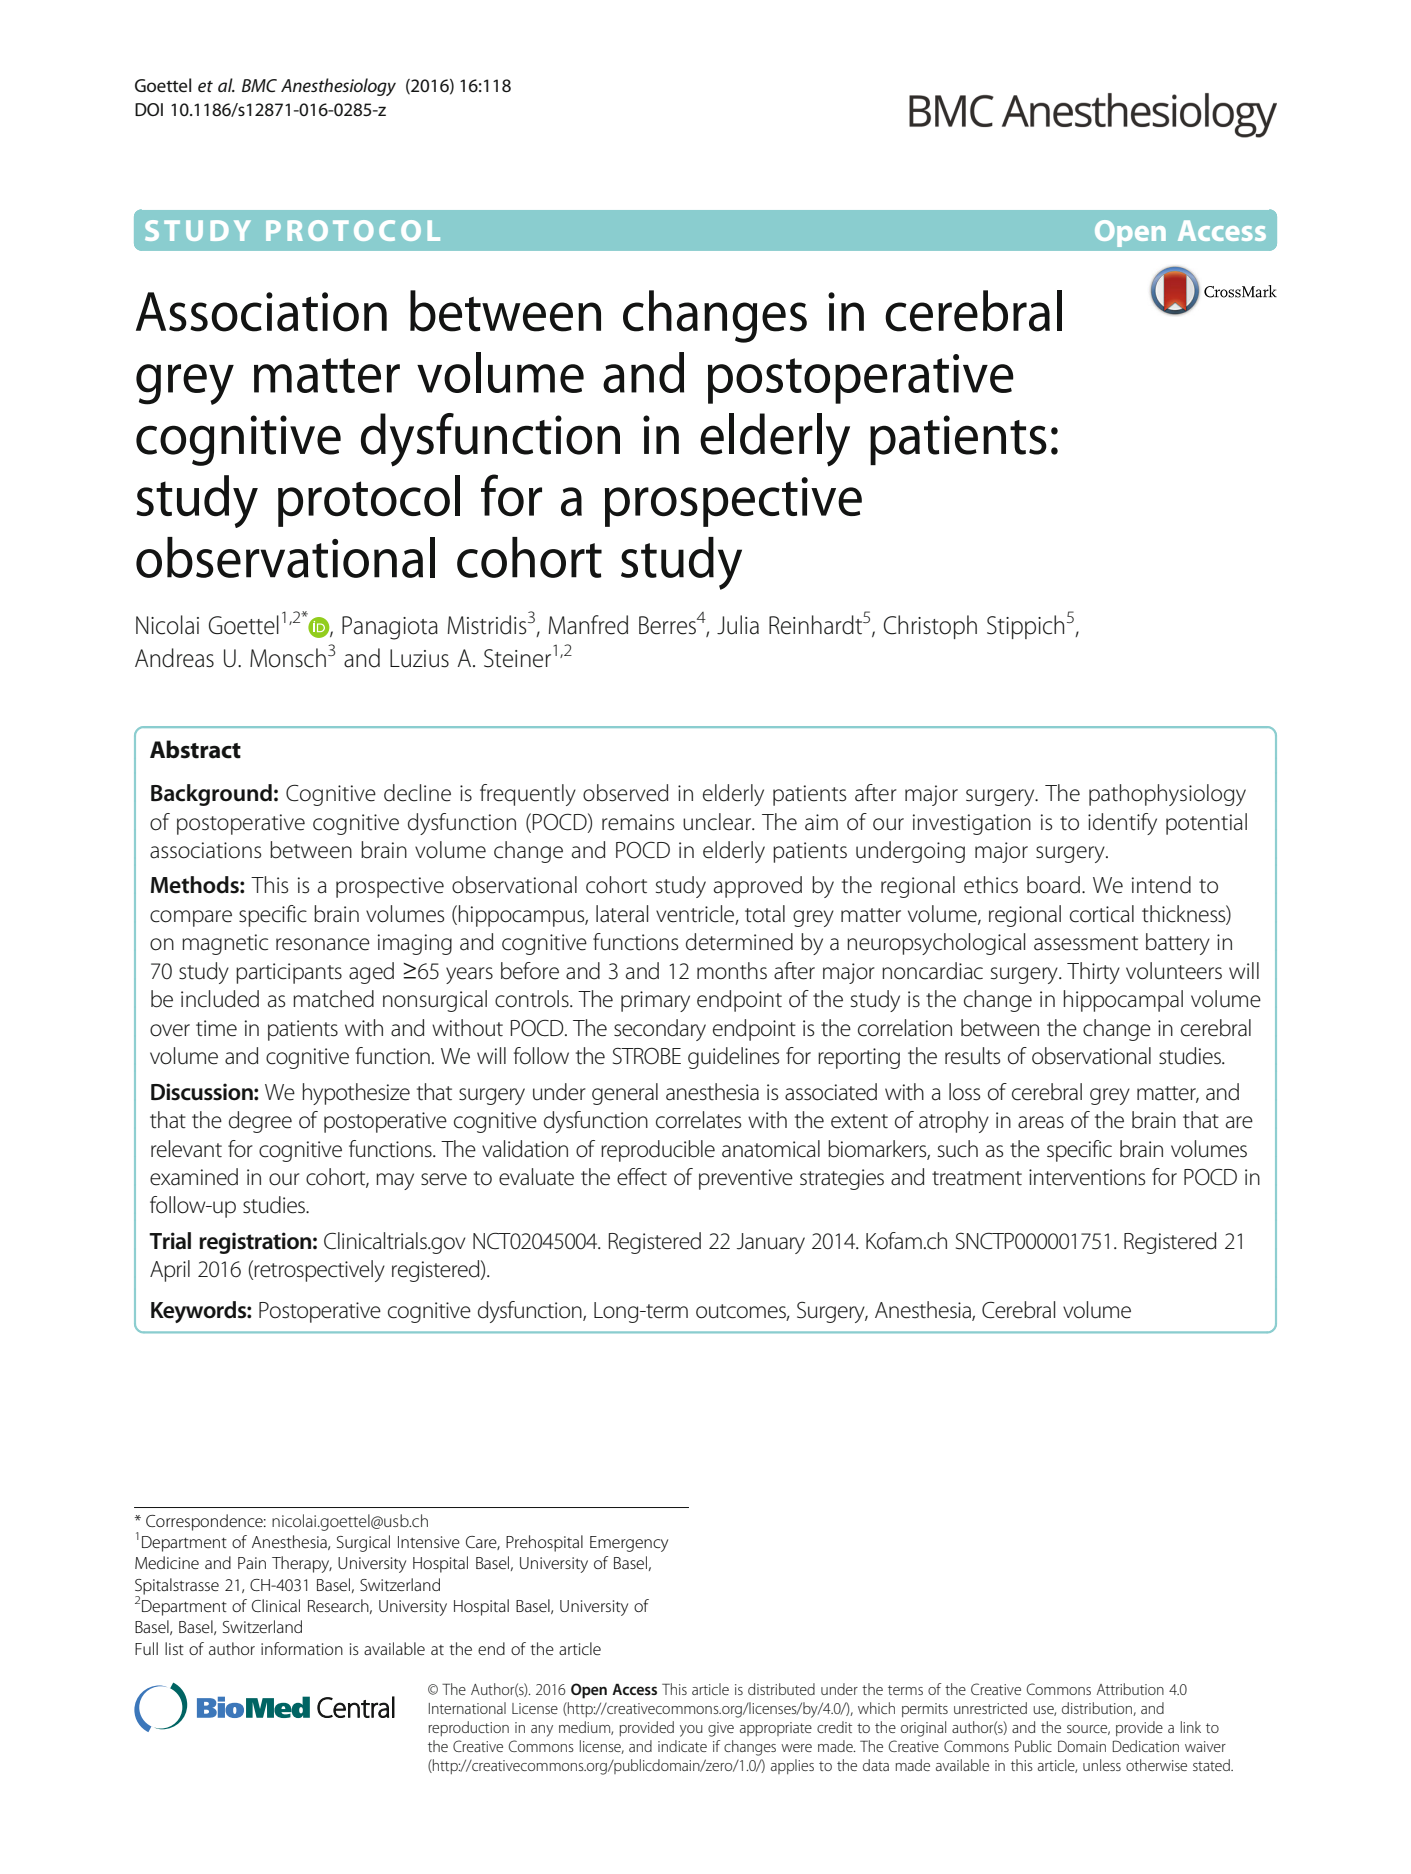  What do you see at coordinates (930, 627) in the screenshot?
I see `Christoph` at bounding box center [930, 627].
